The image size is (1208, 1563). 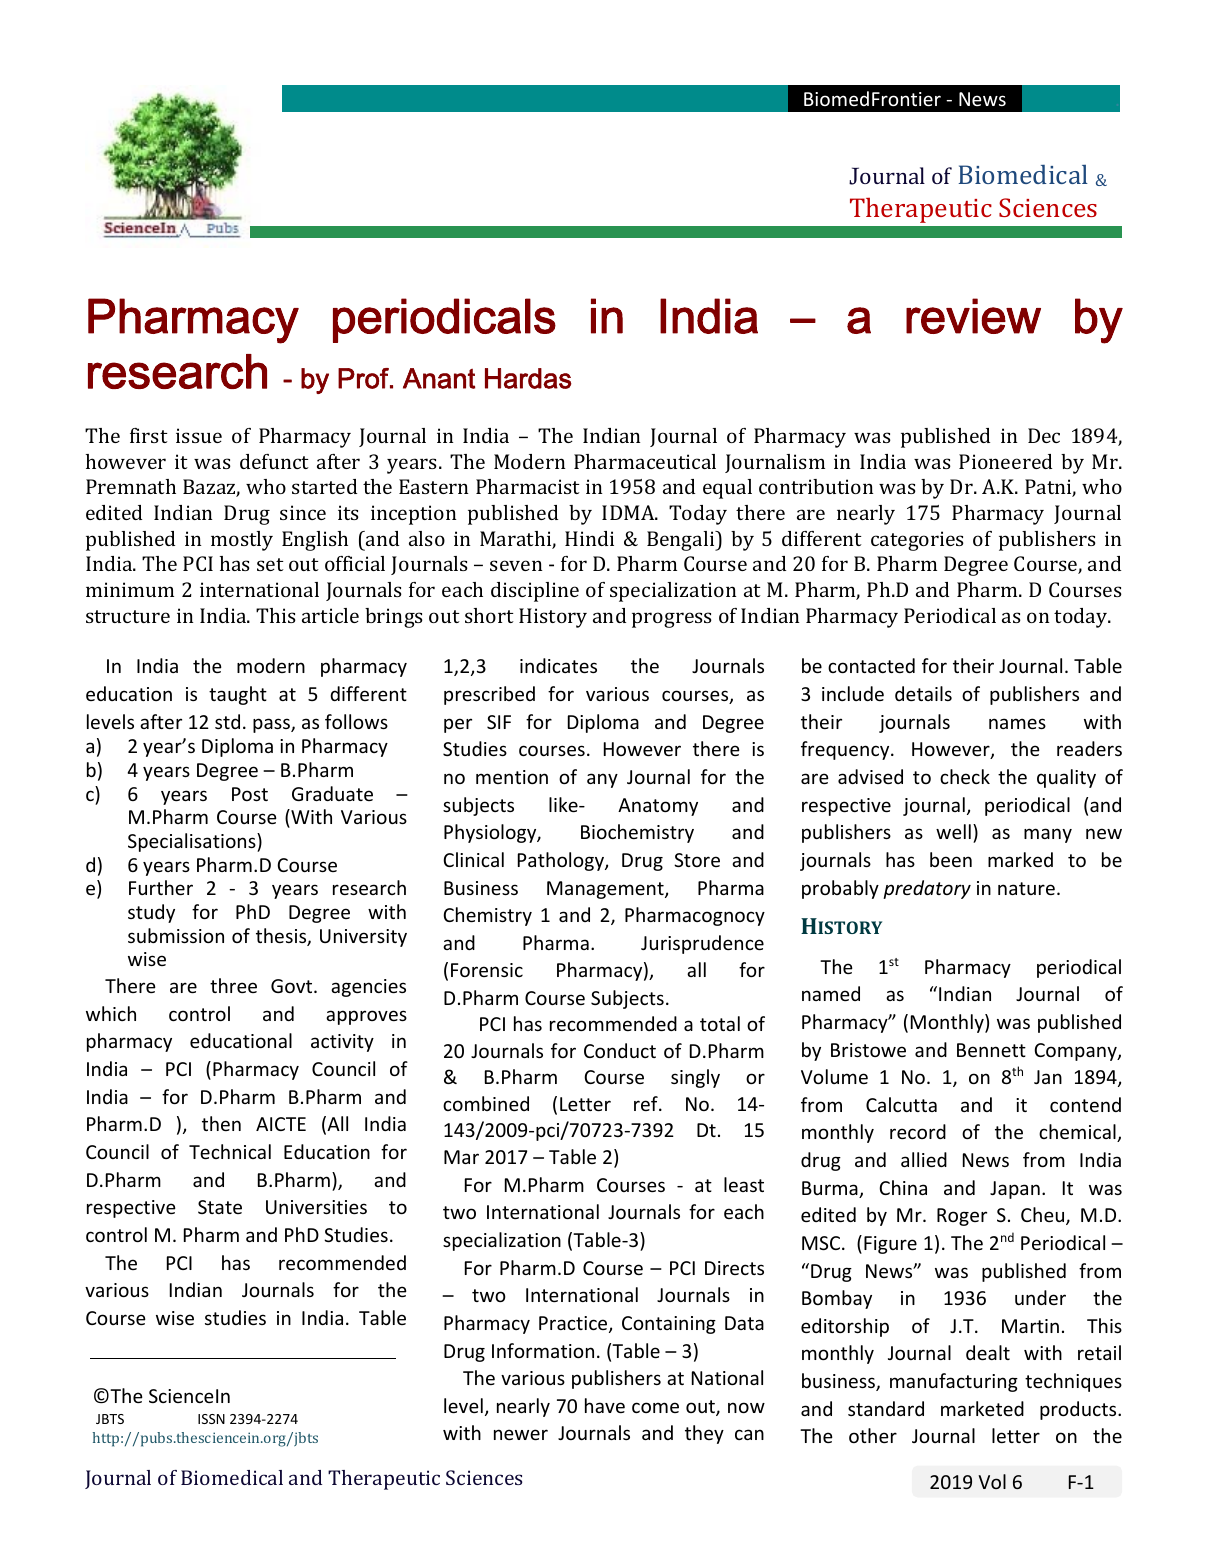 What do you see at coordinates (606, 890) in the document?
I see `Management` at bounding box center [606, 890].
